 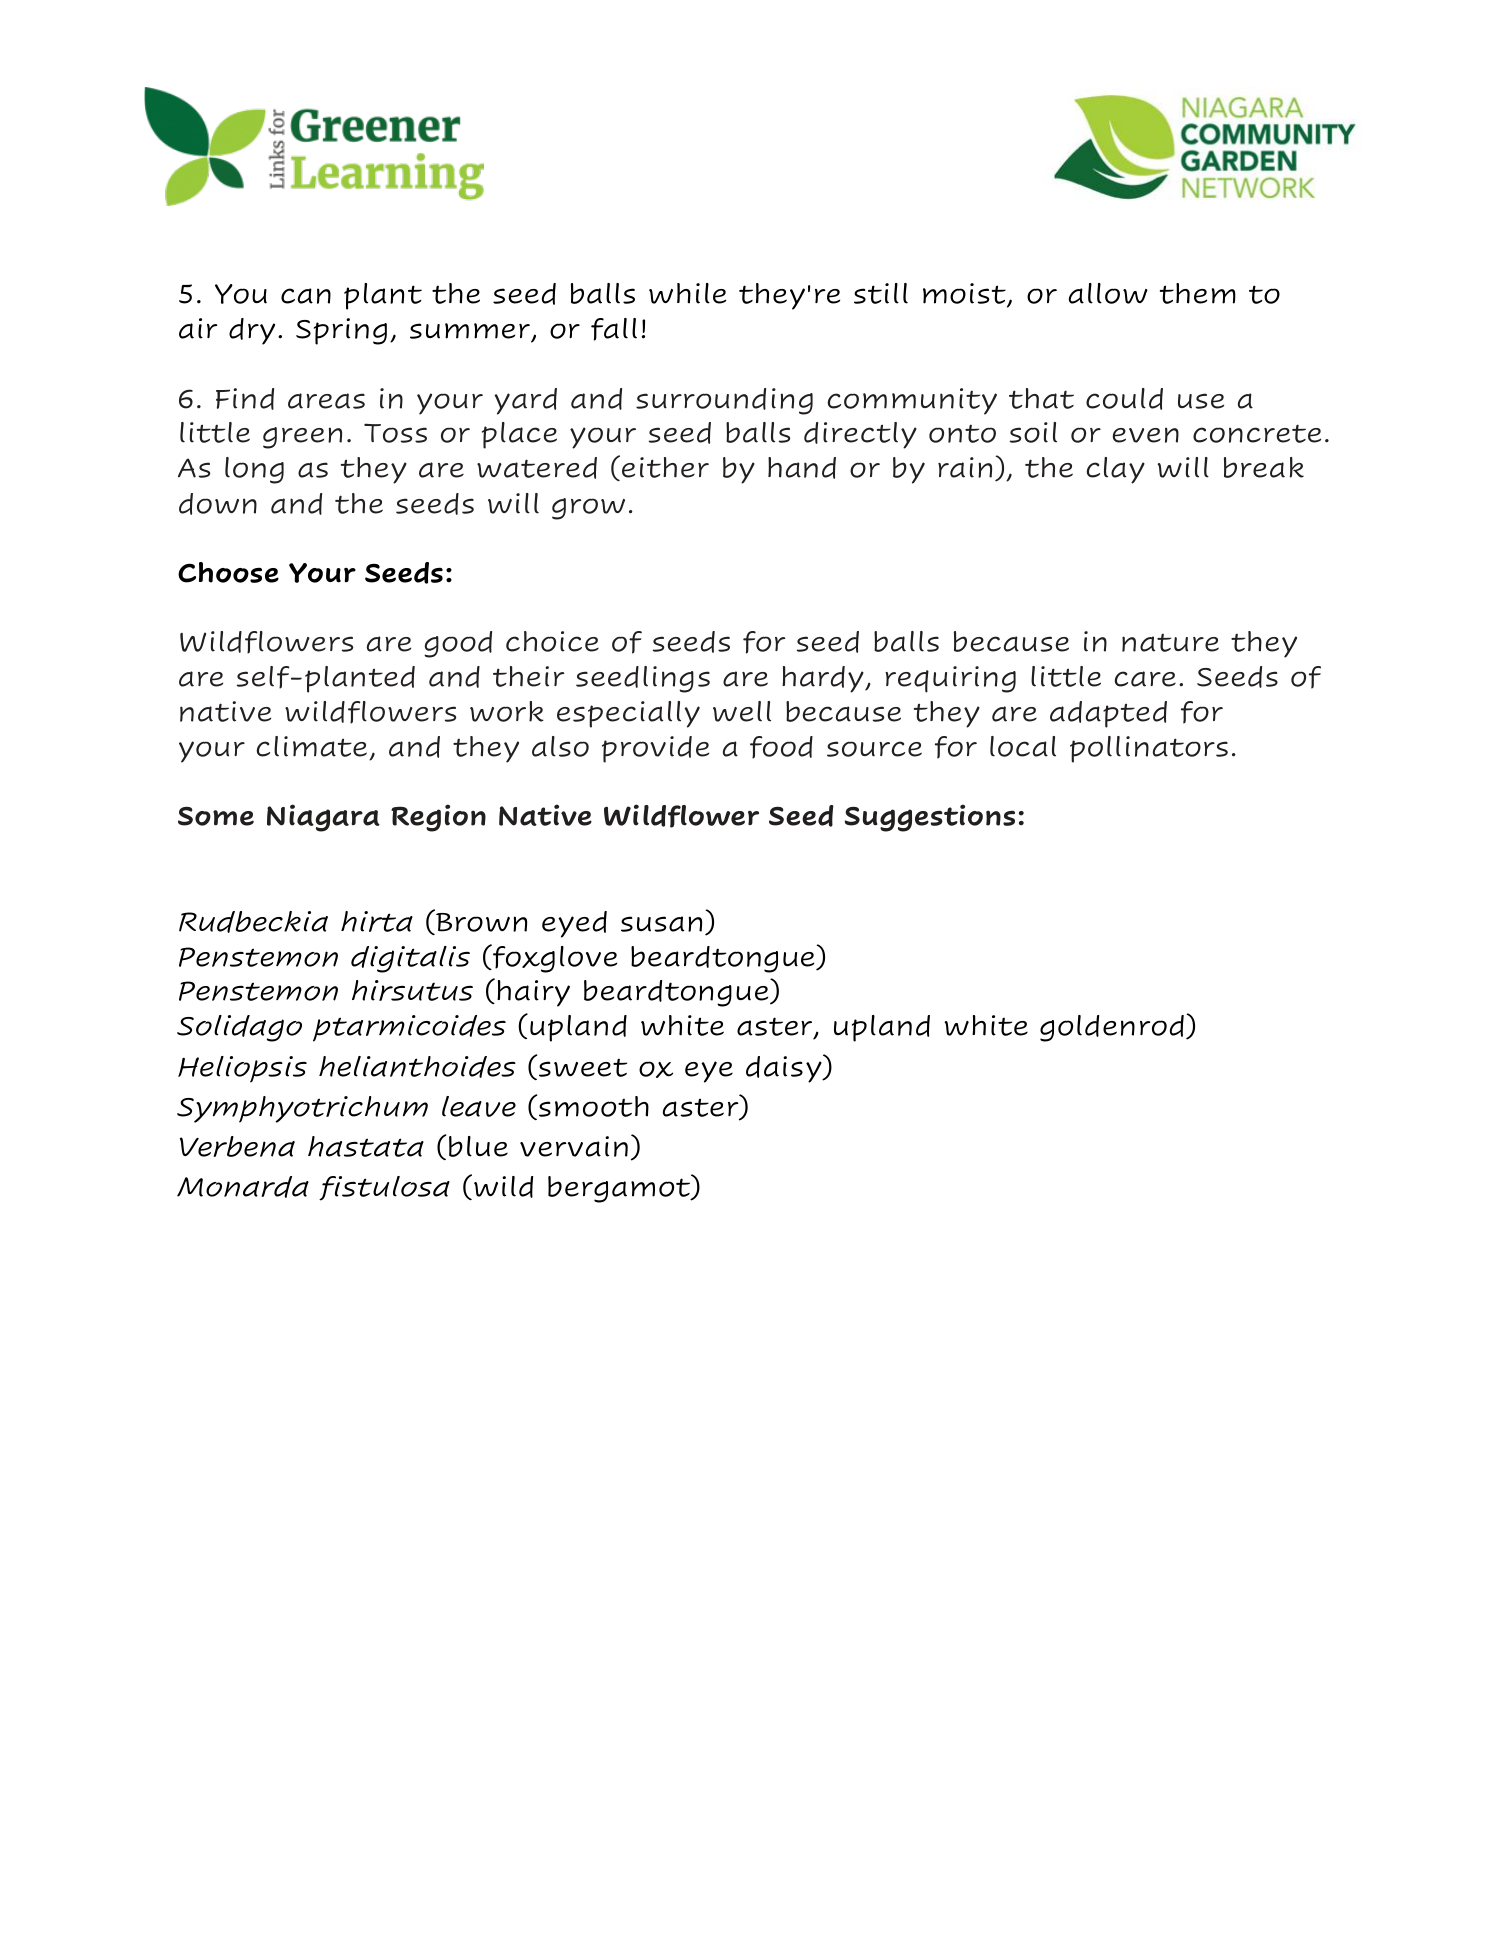 What do you see at coordinates (781, 747) in the screenshot?
I see `food` at bounding box center [781, 747].
